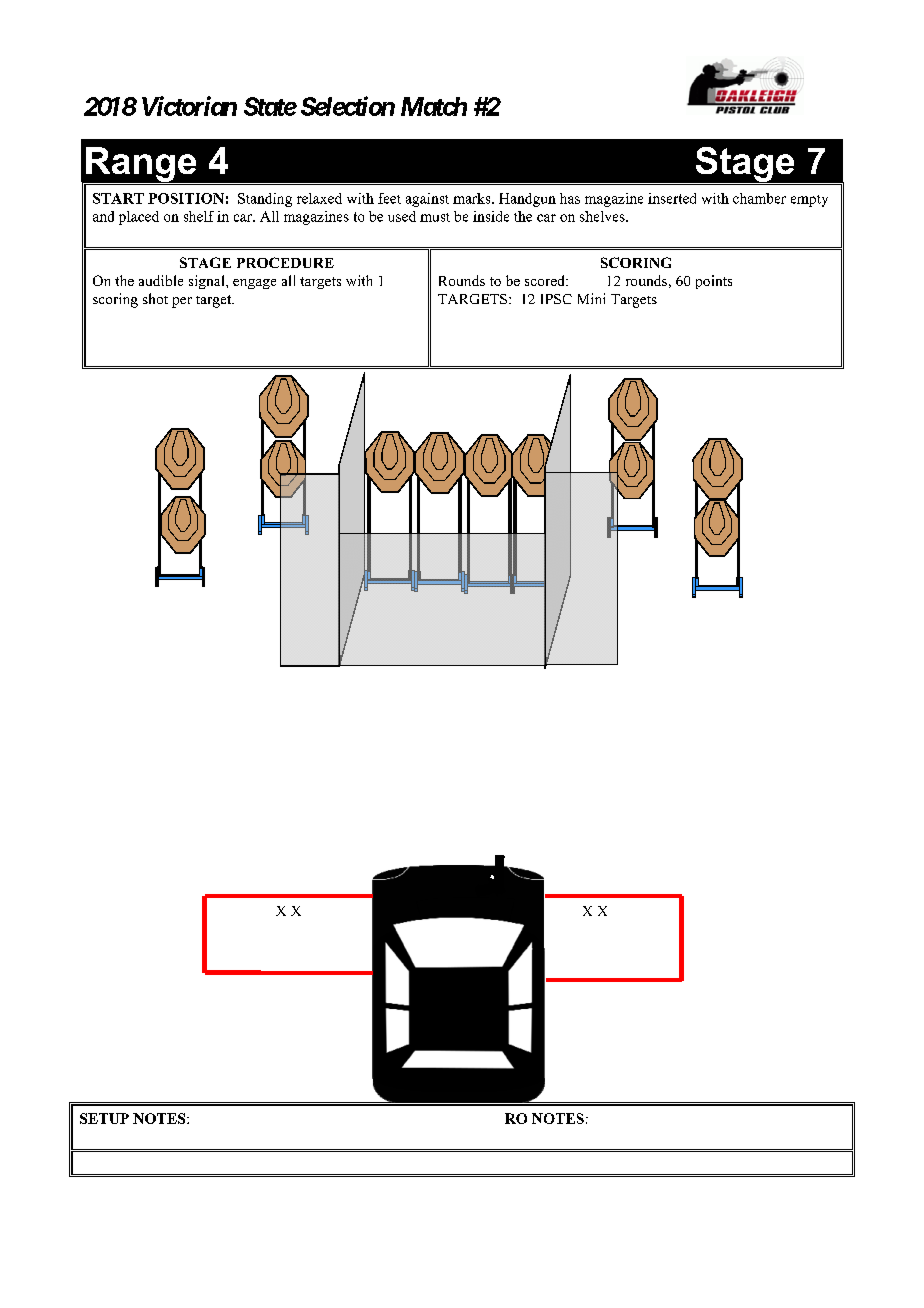 The width and height of the document is (924, 1308). What do you see at coordinates (189, 106) in the document?
I see `Victorian` at bounding box center [189, 106].
